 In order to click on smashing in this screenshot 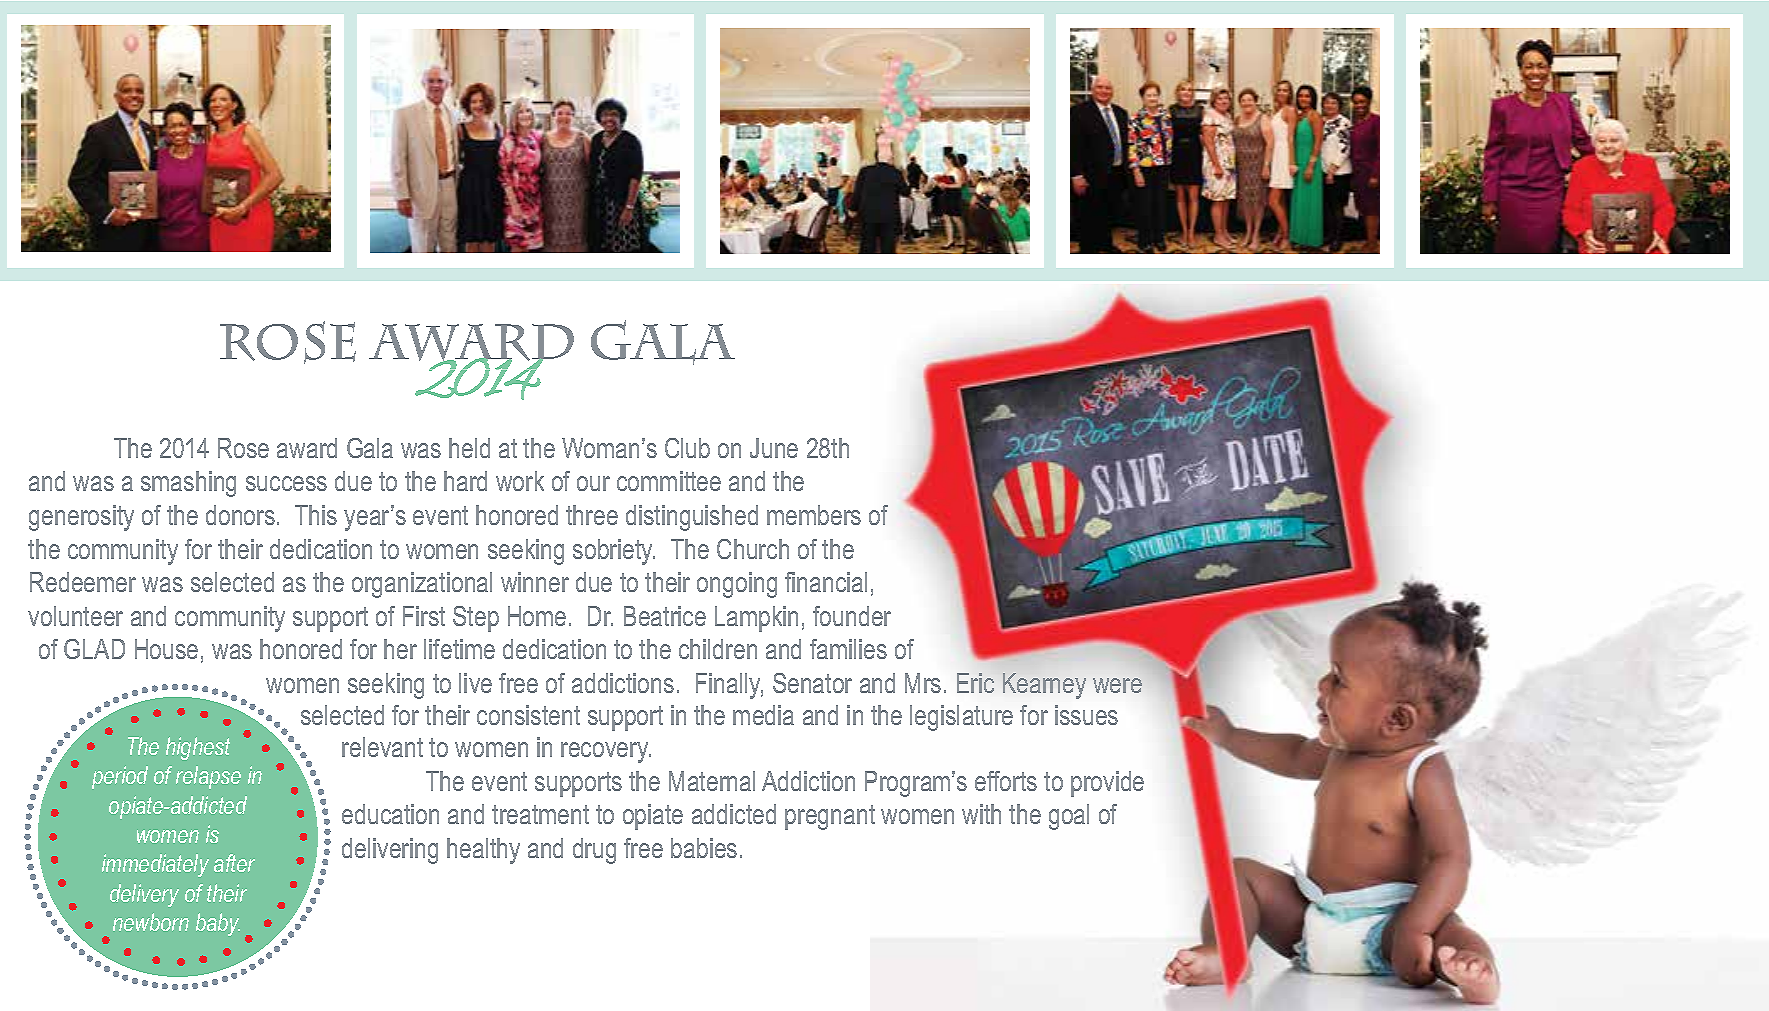, I will do `click(188, 484)`.
